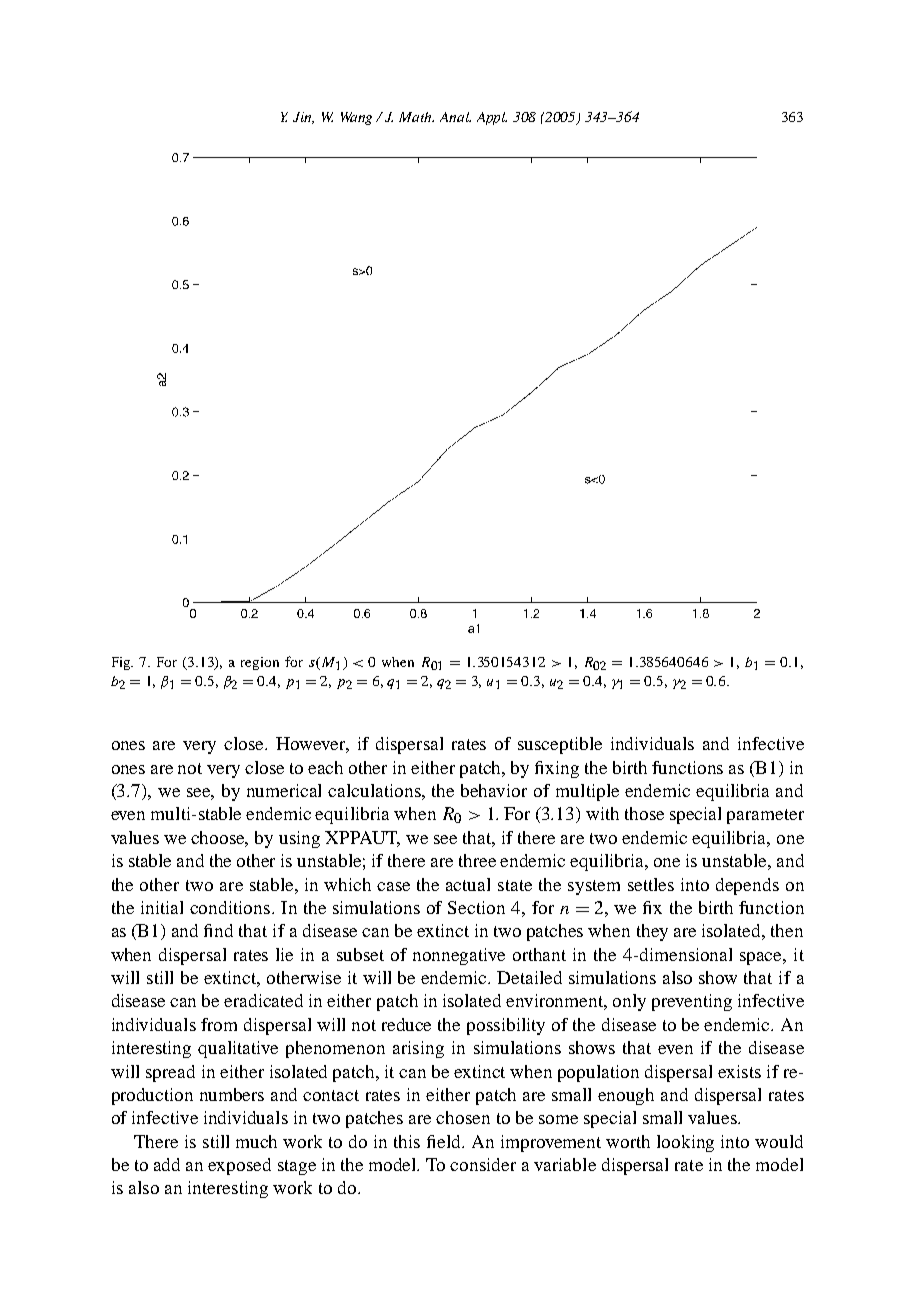 The height and width of the document is (1316, 904). What do you see at coordinates (494, 790) in the document?
I see `behavior` at bounding box center [494, 790].
